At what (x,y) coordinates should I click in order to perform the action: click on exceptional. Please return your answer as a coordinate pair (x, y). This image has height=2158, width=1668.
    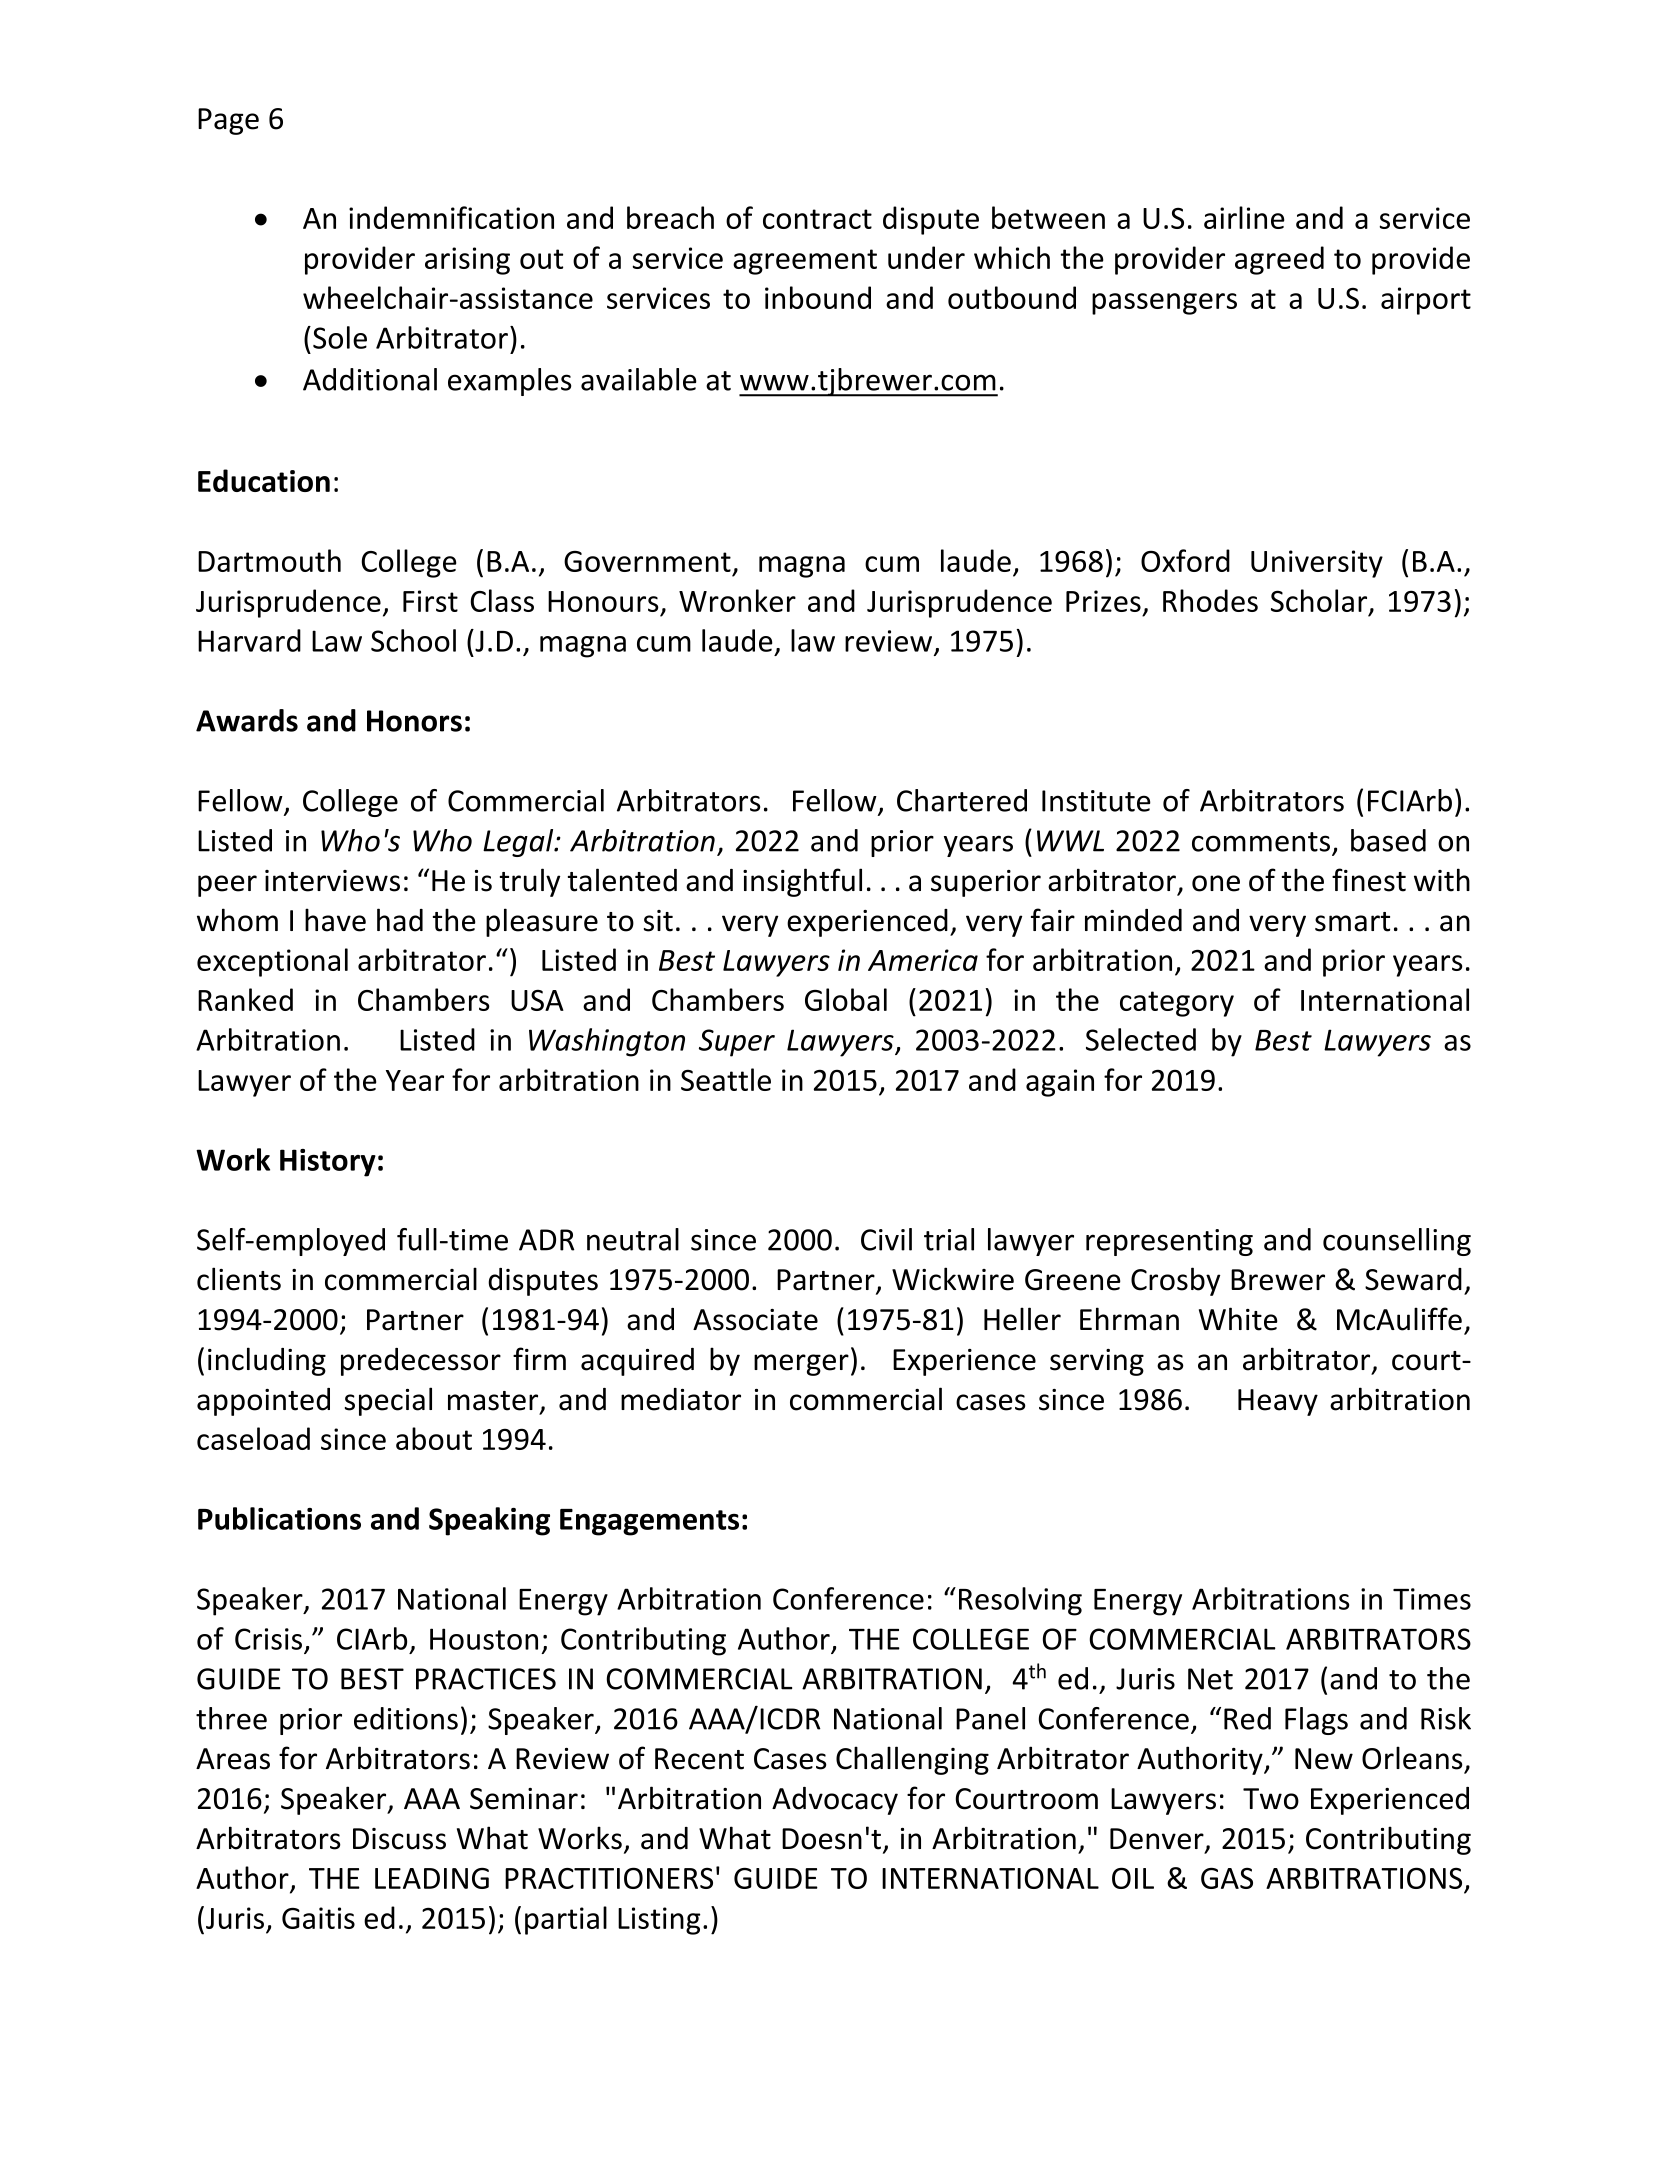
    Looking at the image, I should click on (272, 962).
